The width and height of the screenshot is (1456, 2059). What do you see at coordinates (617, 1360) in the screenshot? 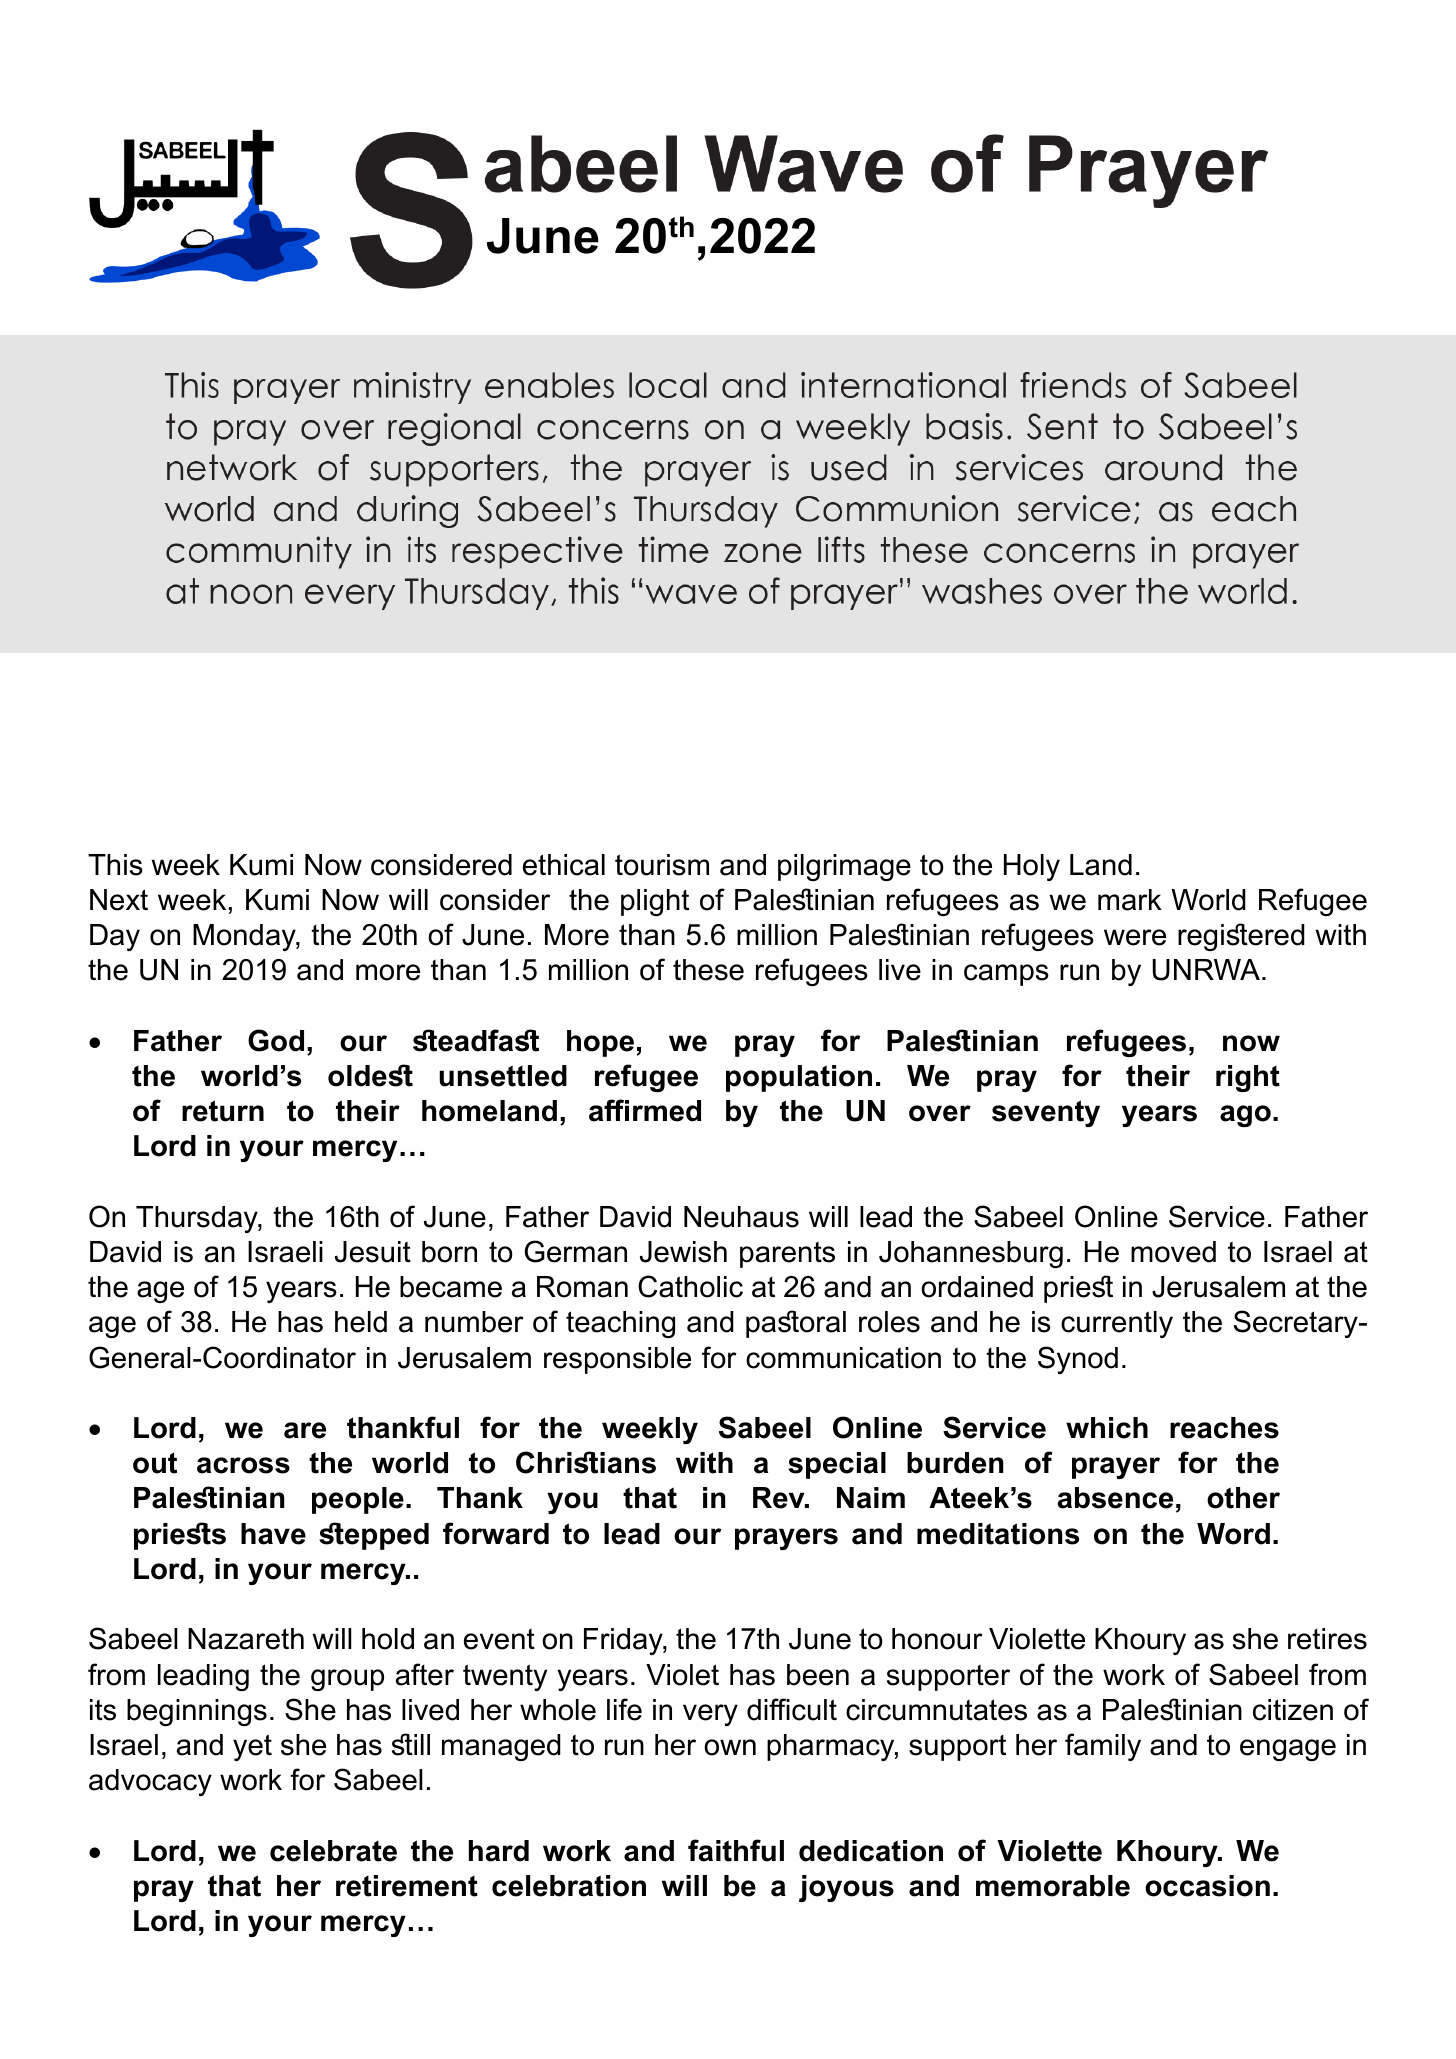
I see `responsible` at bounding box center [617, 1360].
